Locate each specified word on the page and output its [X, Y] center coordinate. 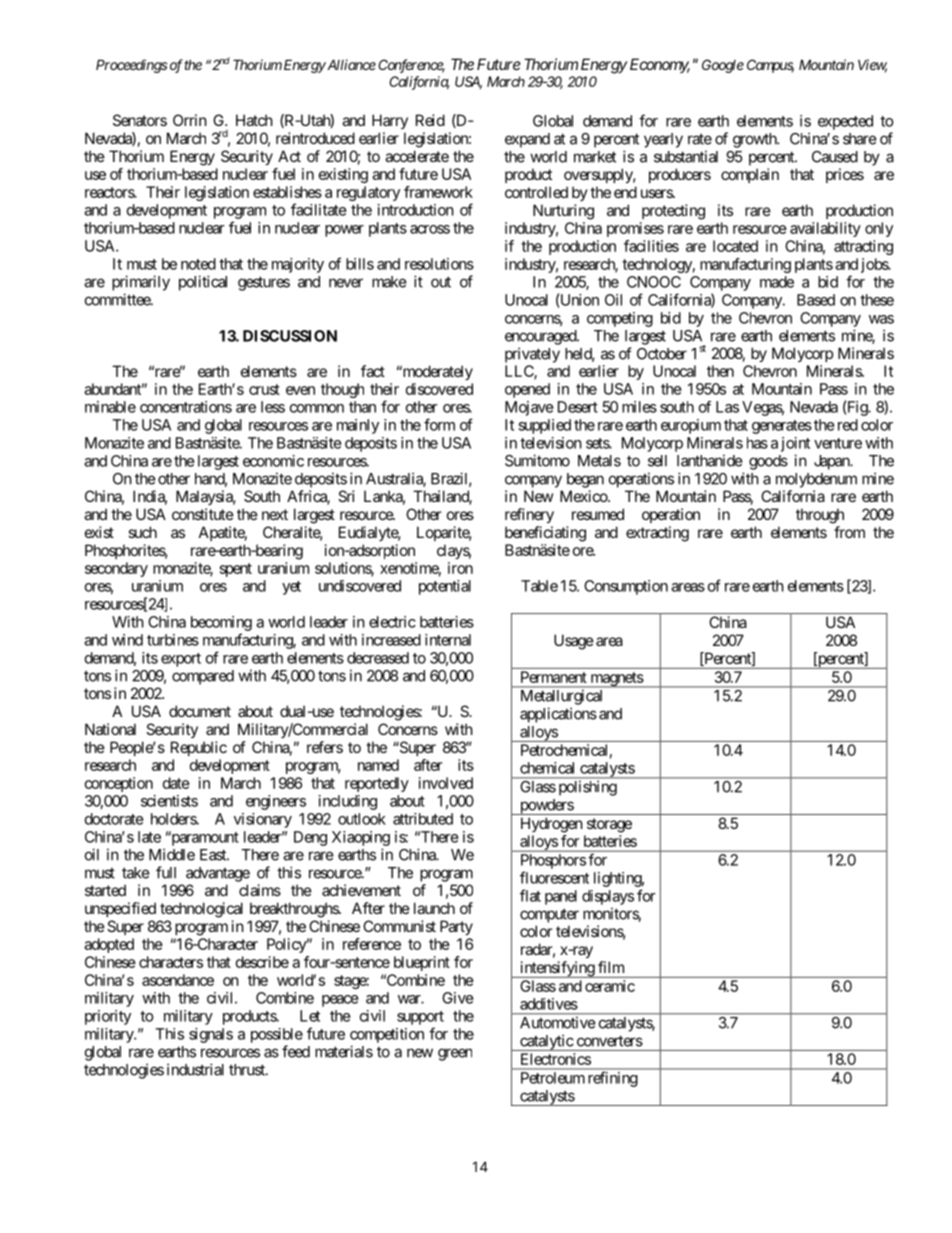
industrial [195, 1069]
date [176, 783]
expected [845, 122]
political [203, 283]
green [455, 1054]
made [777, 282]
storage [609, 825]
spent [236, 570]
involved [446, 783]
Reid [430, 120]
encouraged [541, 337]
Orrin [190, 120]
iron [460, 568]
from [849, 532]
